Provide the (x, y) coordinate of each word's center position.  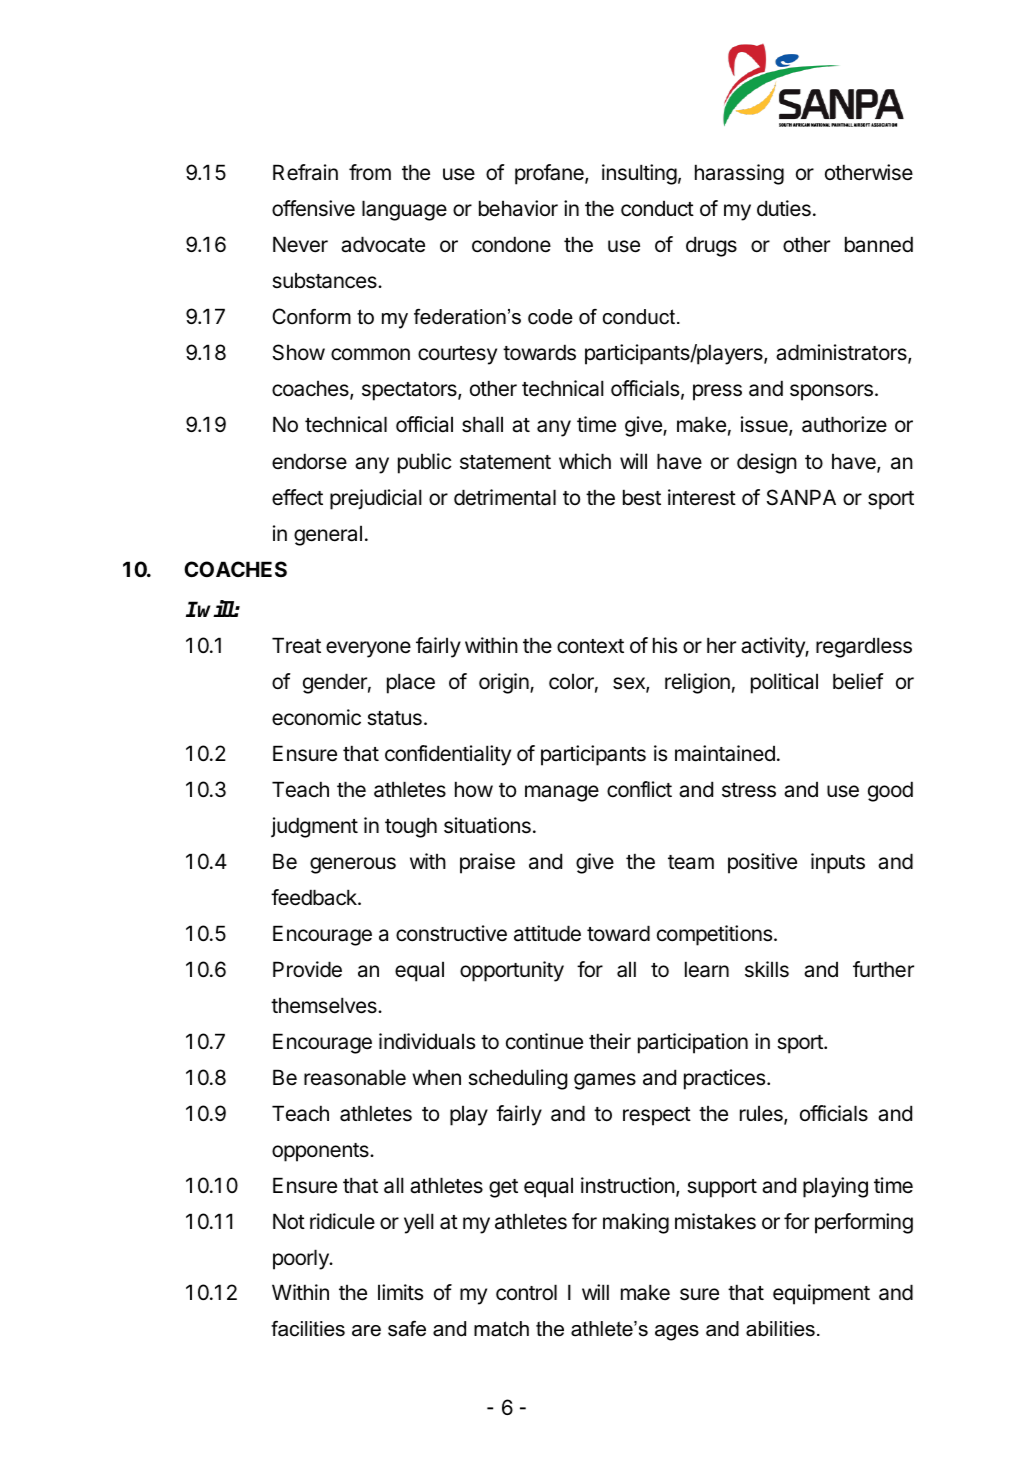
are (366, 1331)
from (370, 172)
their (610, 1041)
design (767, 463)
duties (784, 208)
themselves (325, 1005)
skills (767, 969)
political (784, 683)
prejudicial (376, 499)
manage (562, 793)
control (526, 1292)
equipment (821, 1294)
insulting (639, 174)
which (585, 461)
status (394, 718)
